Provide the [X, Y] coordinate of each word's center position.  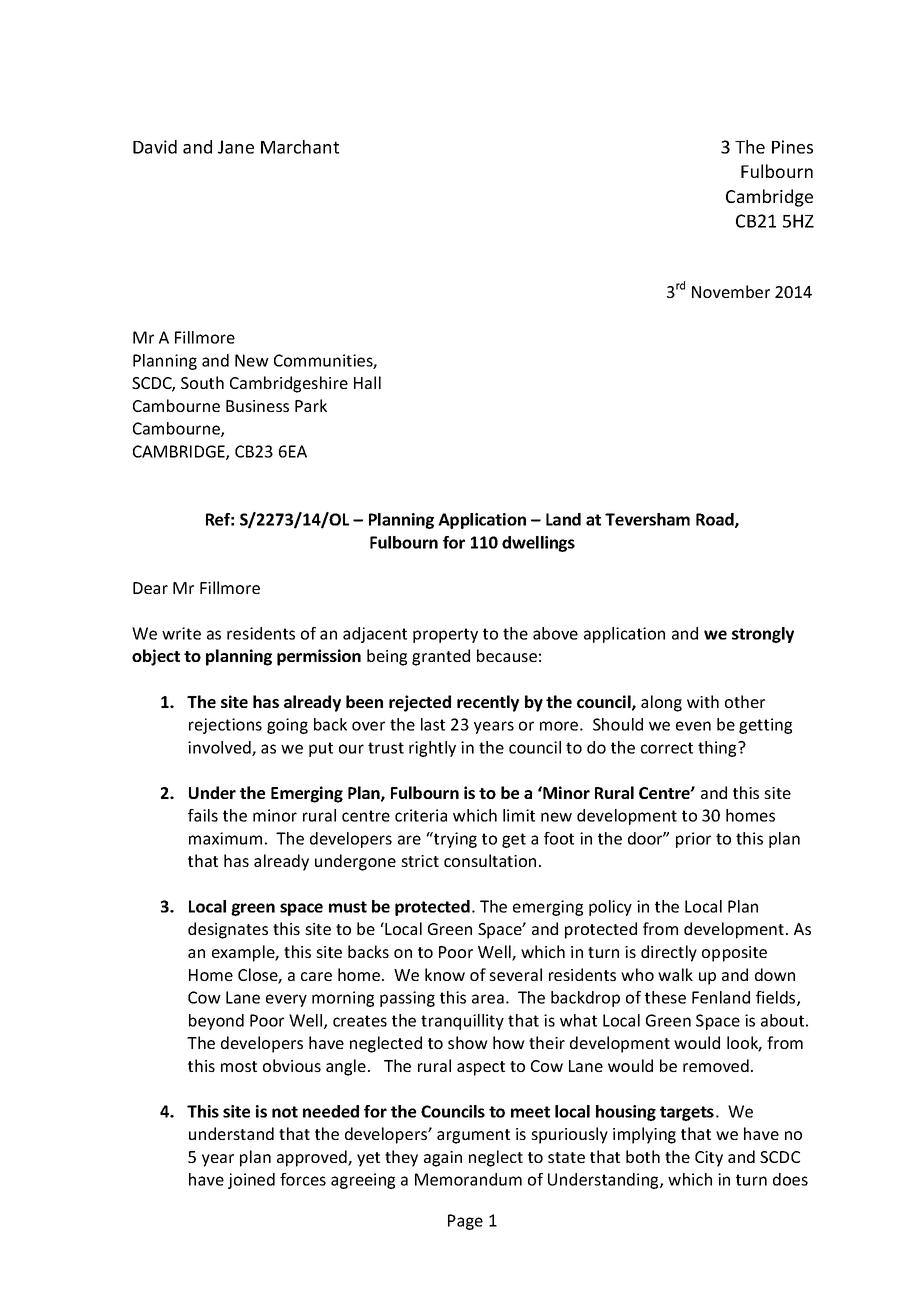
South [202, 382]
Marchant [300, 147]
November [731, 291]
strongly [763, 635]
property [445, 635]
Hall [367, 382]
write [181, 633]
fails [203, 815]
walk [675, 974]
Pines [792, 147]
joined [251, 1181]
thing [718, 749]
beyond [216, 1022]
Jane [236, 147]
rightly [432, 749]
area [488, 999]
